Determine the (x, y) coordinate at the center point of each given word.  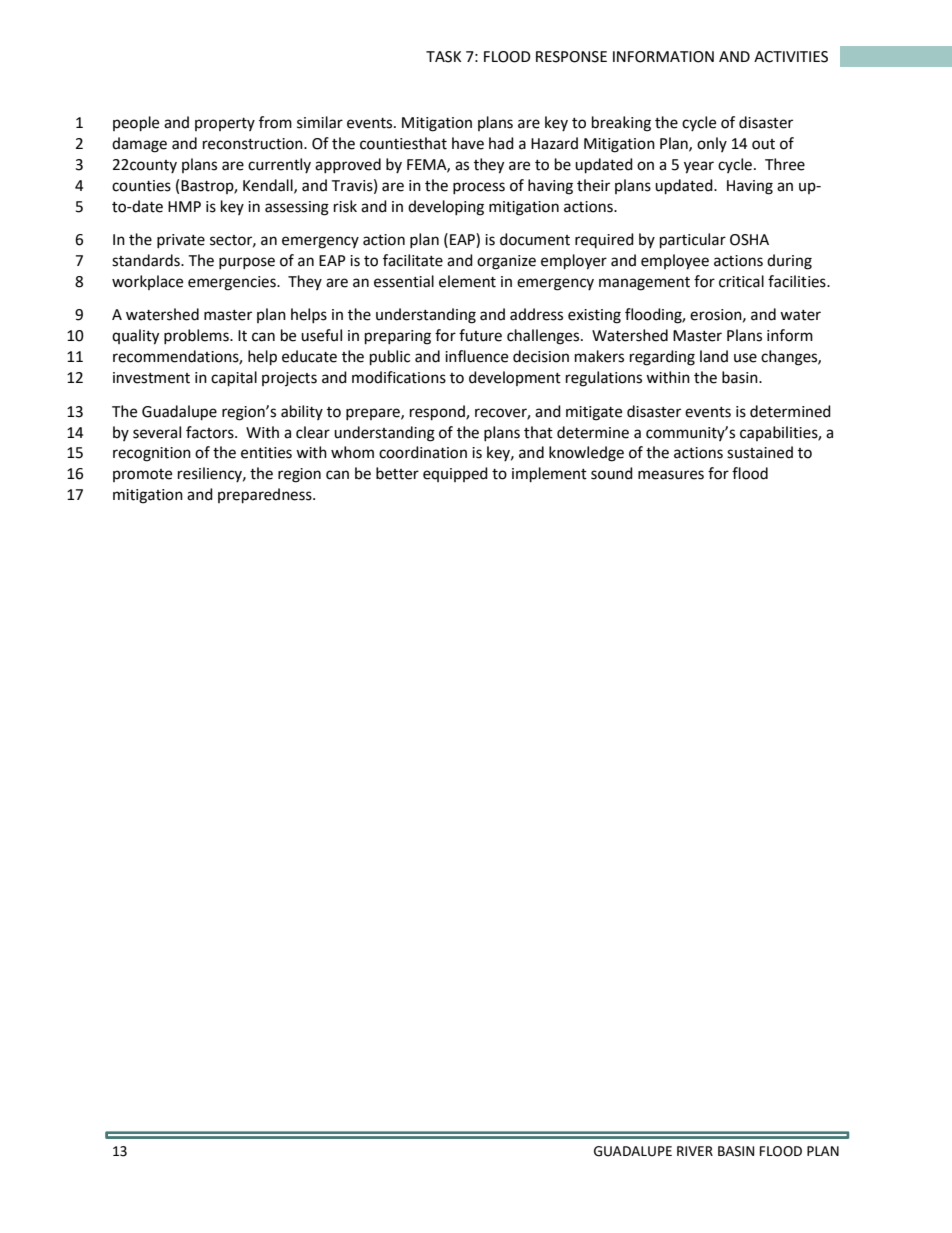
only (712, 144)
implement (549, 475)
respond (438, 413)
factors (211, 432)
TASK (443, 57)
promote (142, 475)
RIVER (695, 1151)
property (225, 124)
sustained (760, 452)
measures (671, 475)
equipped (455, 474)
